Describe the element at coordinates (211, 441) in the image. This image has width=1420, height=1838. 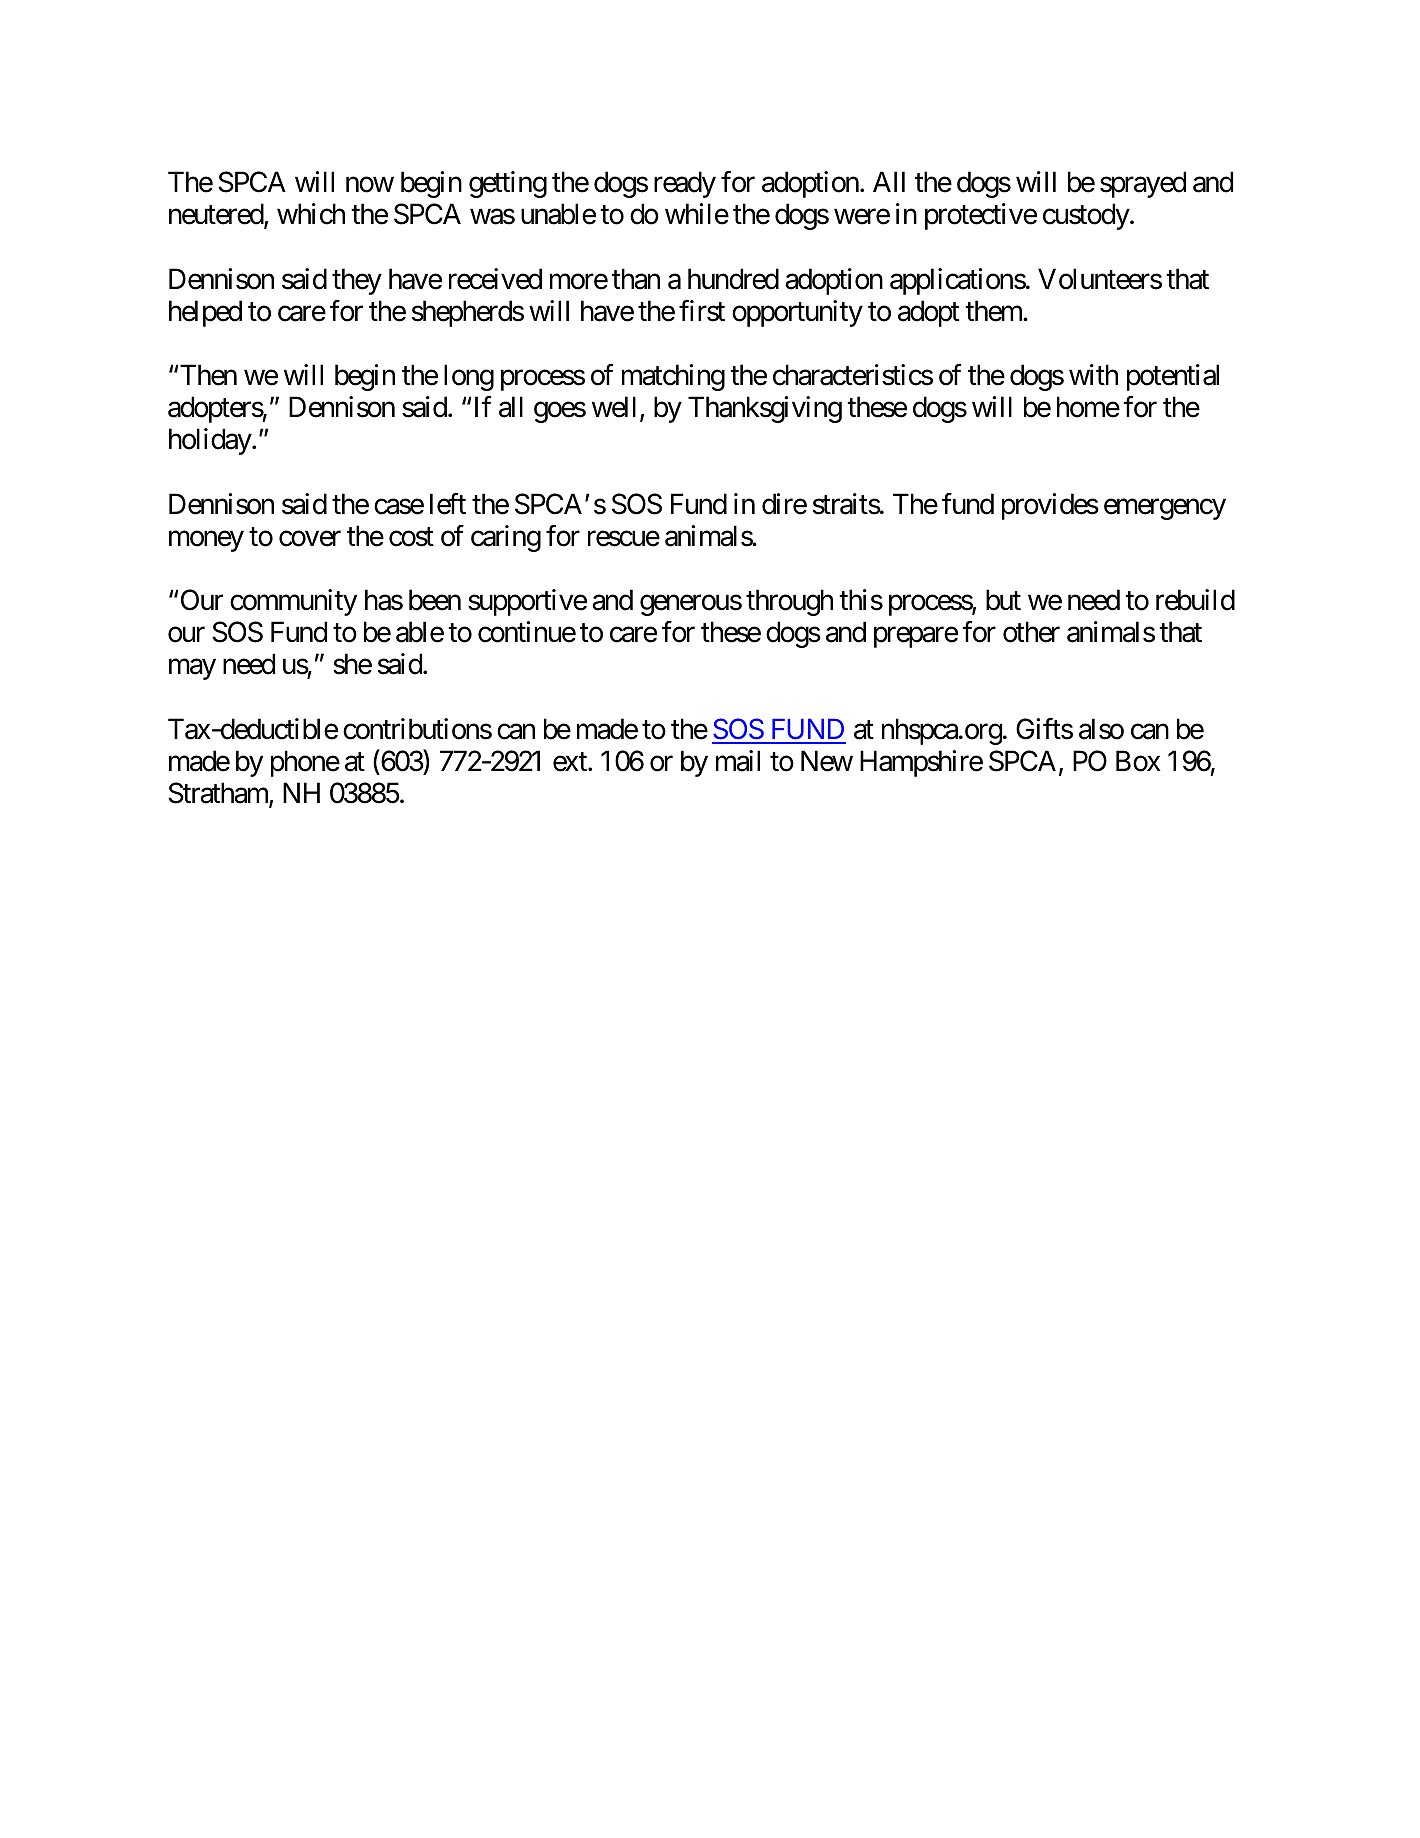
I see `holiday` at that location.
